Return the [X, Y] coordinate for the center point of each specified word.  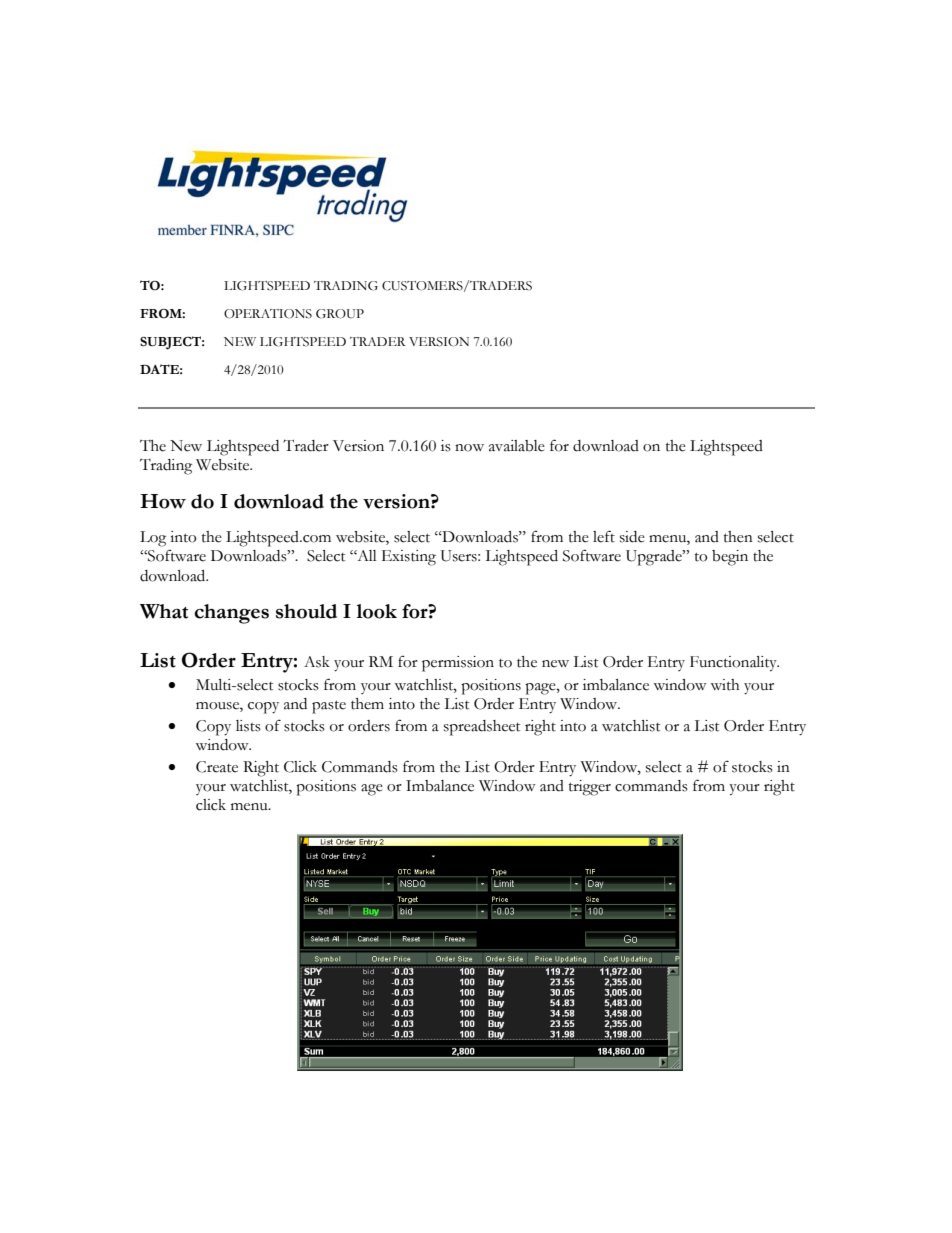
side [632, 537]
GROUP [340, 314]
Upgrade [655, 558]
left [604, 536]
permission [458, 664]
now [469, 448]
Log [153, 539]
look [376, 611]
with [725, 685]
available [517, 446]
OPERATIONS [268, 314]
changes [231, 614]
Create [217, 767]
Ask [317, 662]
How [163, 501]
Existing [409, 558]
